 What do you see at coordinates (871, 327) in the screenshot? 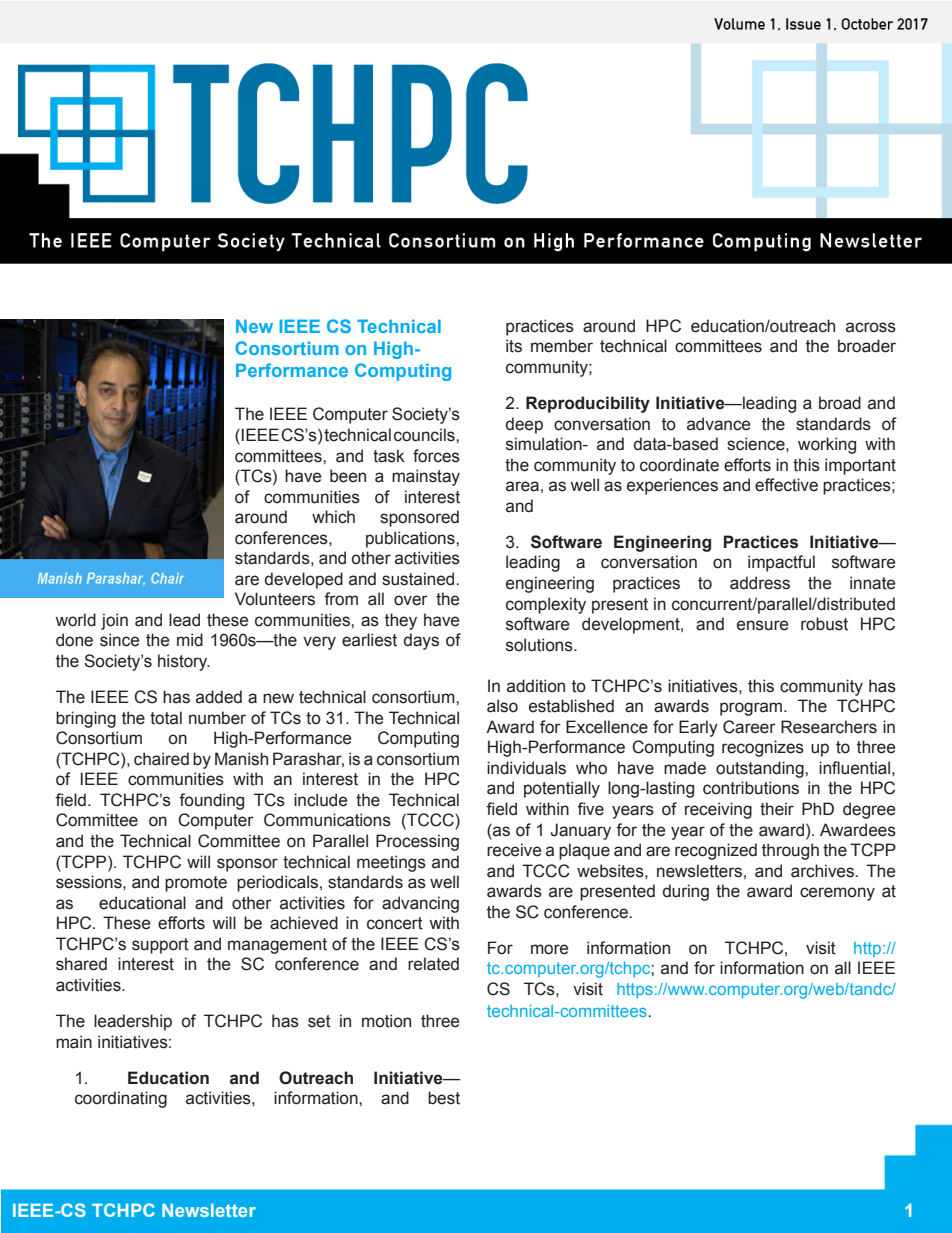
I see `across` at bounding box center [871, 327].
